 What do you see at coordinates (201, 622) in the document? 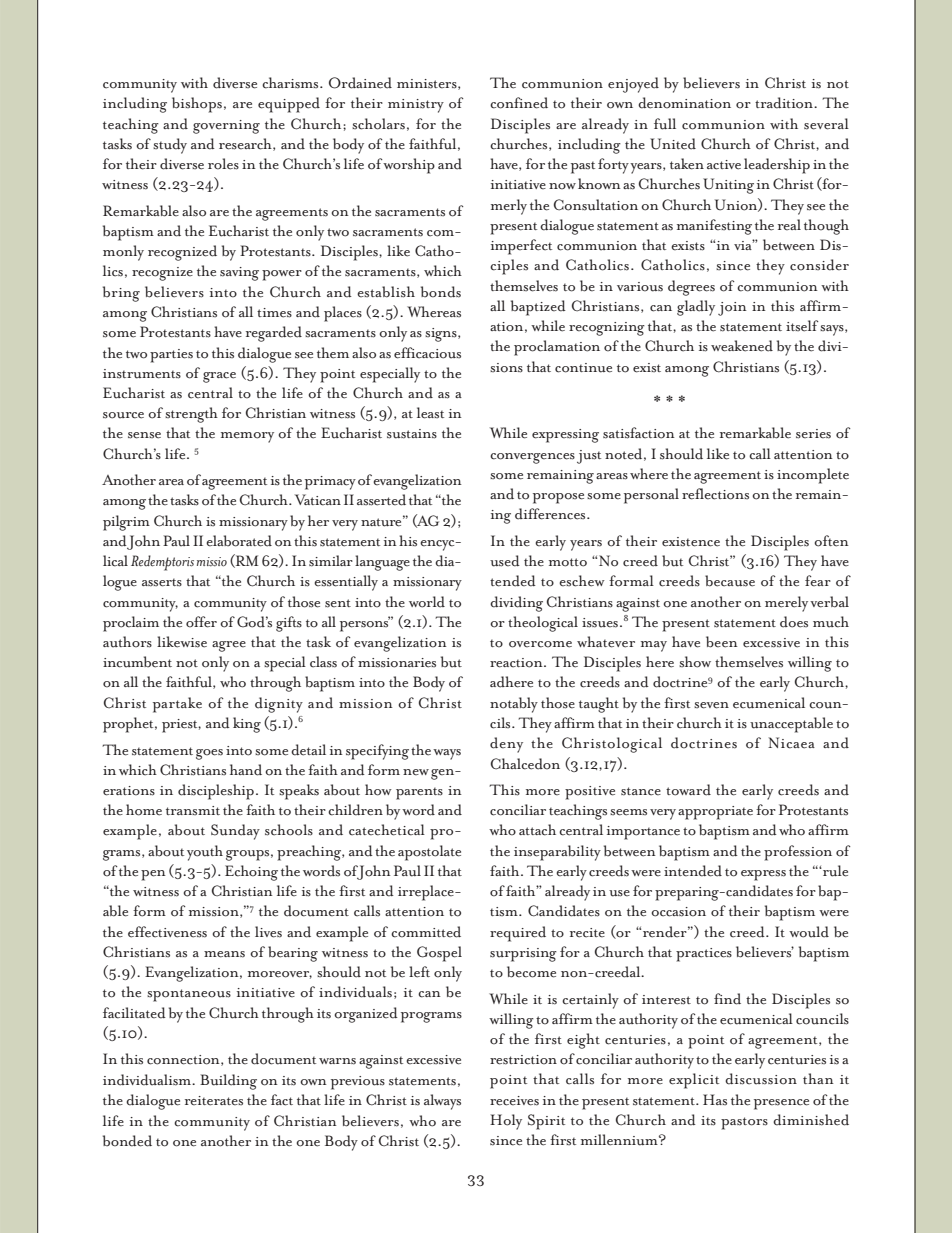
I see `offer` at bounding box center [201, 622].
